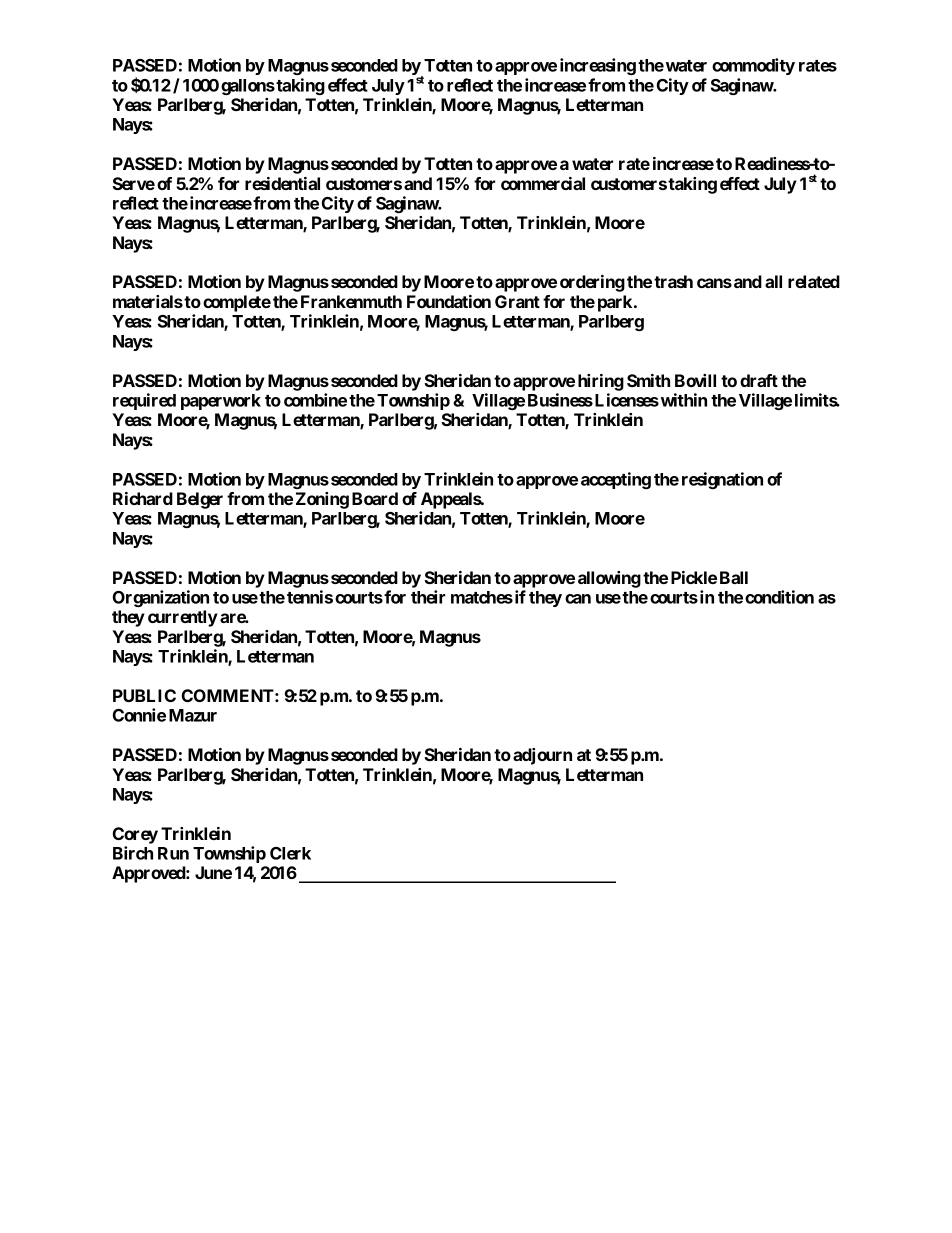  I want to click on residential, so click(282, 183).
